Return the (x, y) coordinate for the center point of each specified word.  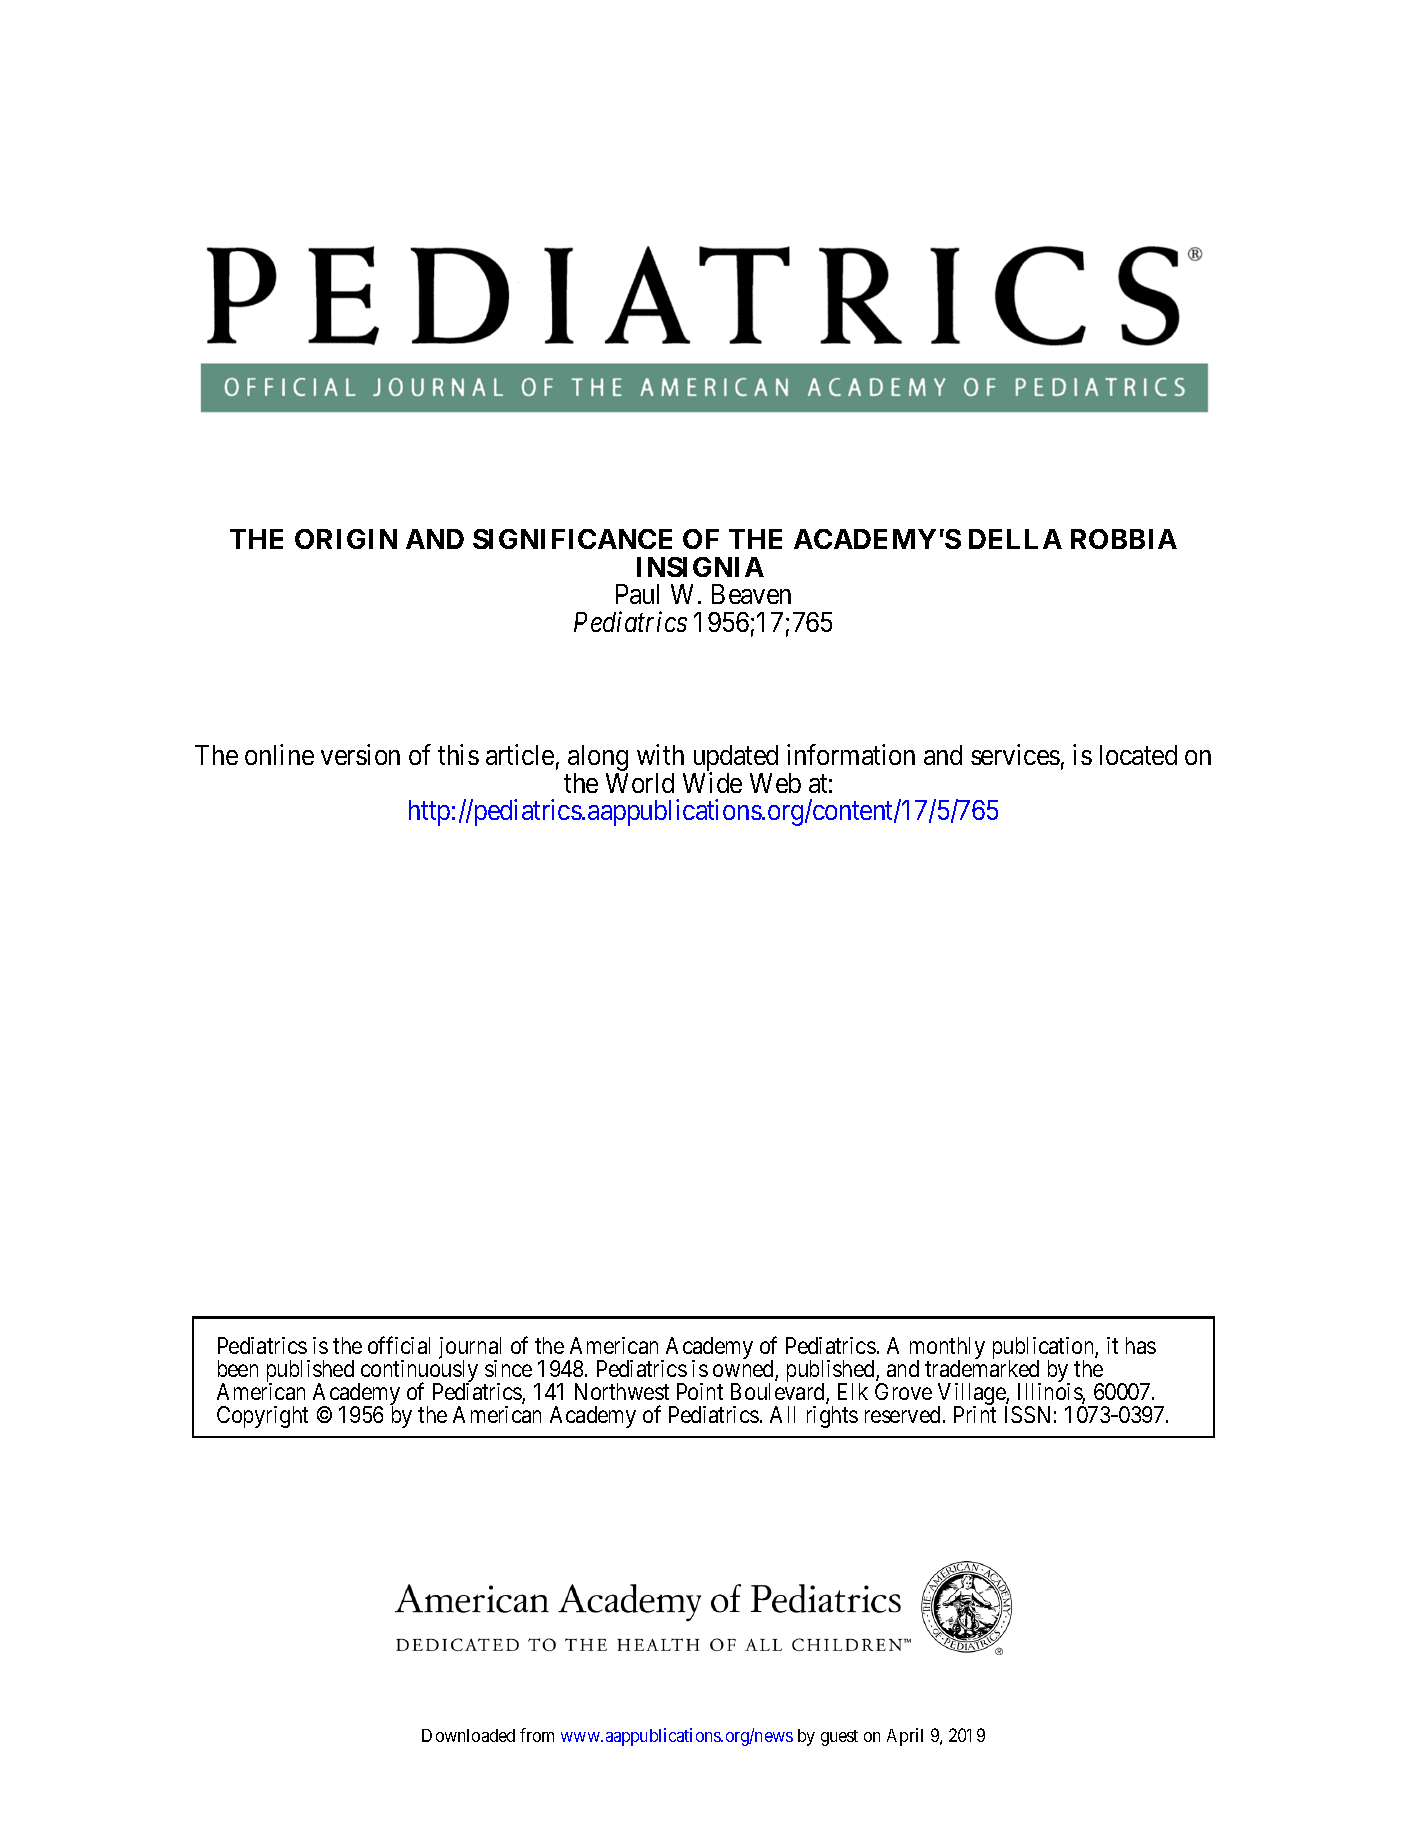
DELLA (1015, 539)
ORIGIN (346, 539)
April (905, 1737)
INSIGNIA (700, 567)
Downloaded (468, 1735)
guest (839, 1738)
